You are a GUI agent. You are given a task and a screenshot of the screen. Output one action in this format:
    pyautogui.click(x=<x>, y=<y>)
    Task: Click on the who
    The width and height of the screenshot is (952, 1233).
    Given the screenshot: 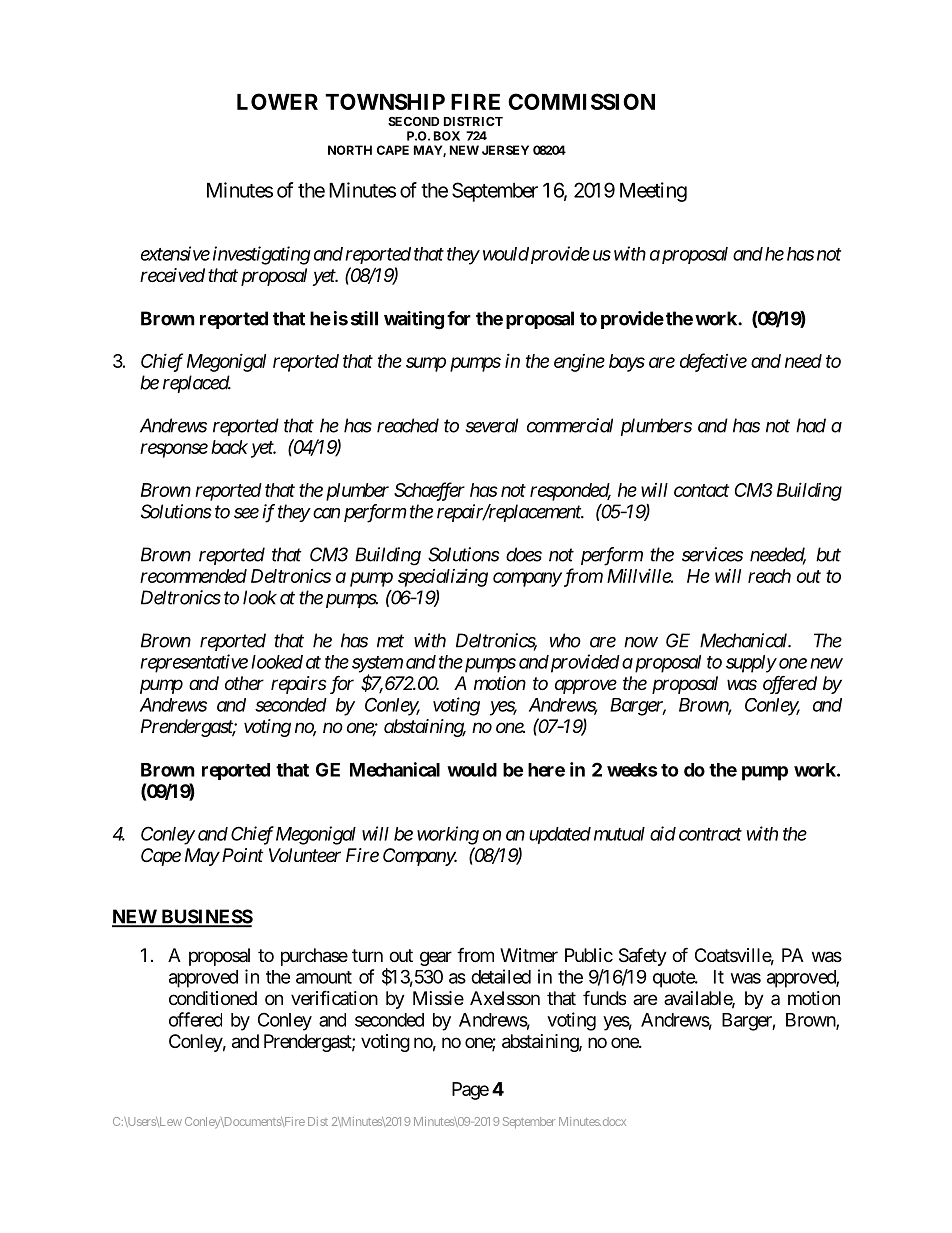 What is the action you would take?
    pyautogui.click(x=565, y=640)
